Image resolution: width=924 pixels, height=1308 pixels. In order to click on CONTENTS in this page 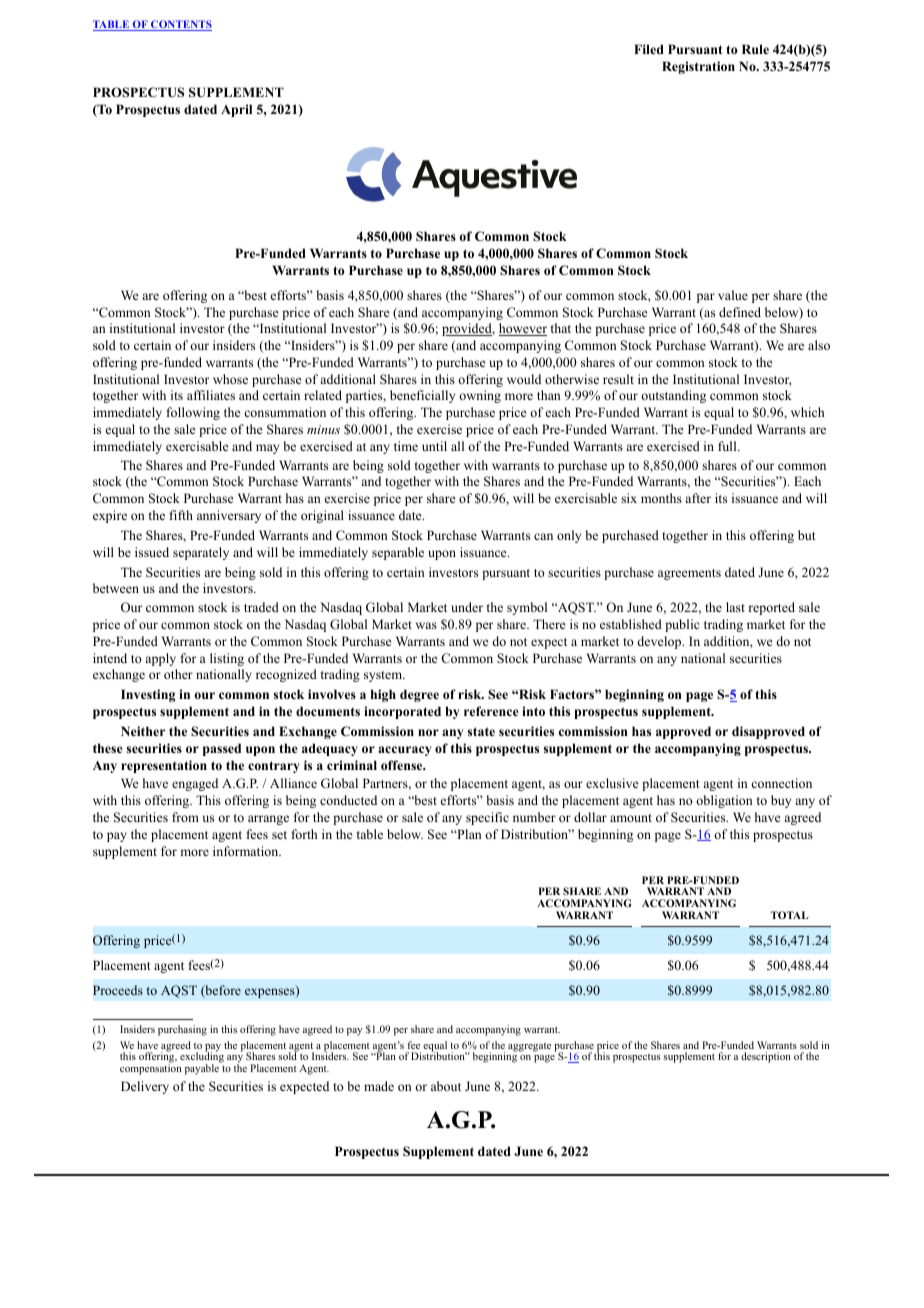, I will do `click(180, 25)`.
